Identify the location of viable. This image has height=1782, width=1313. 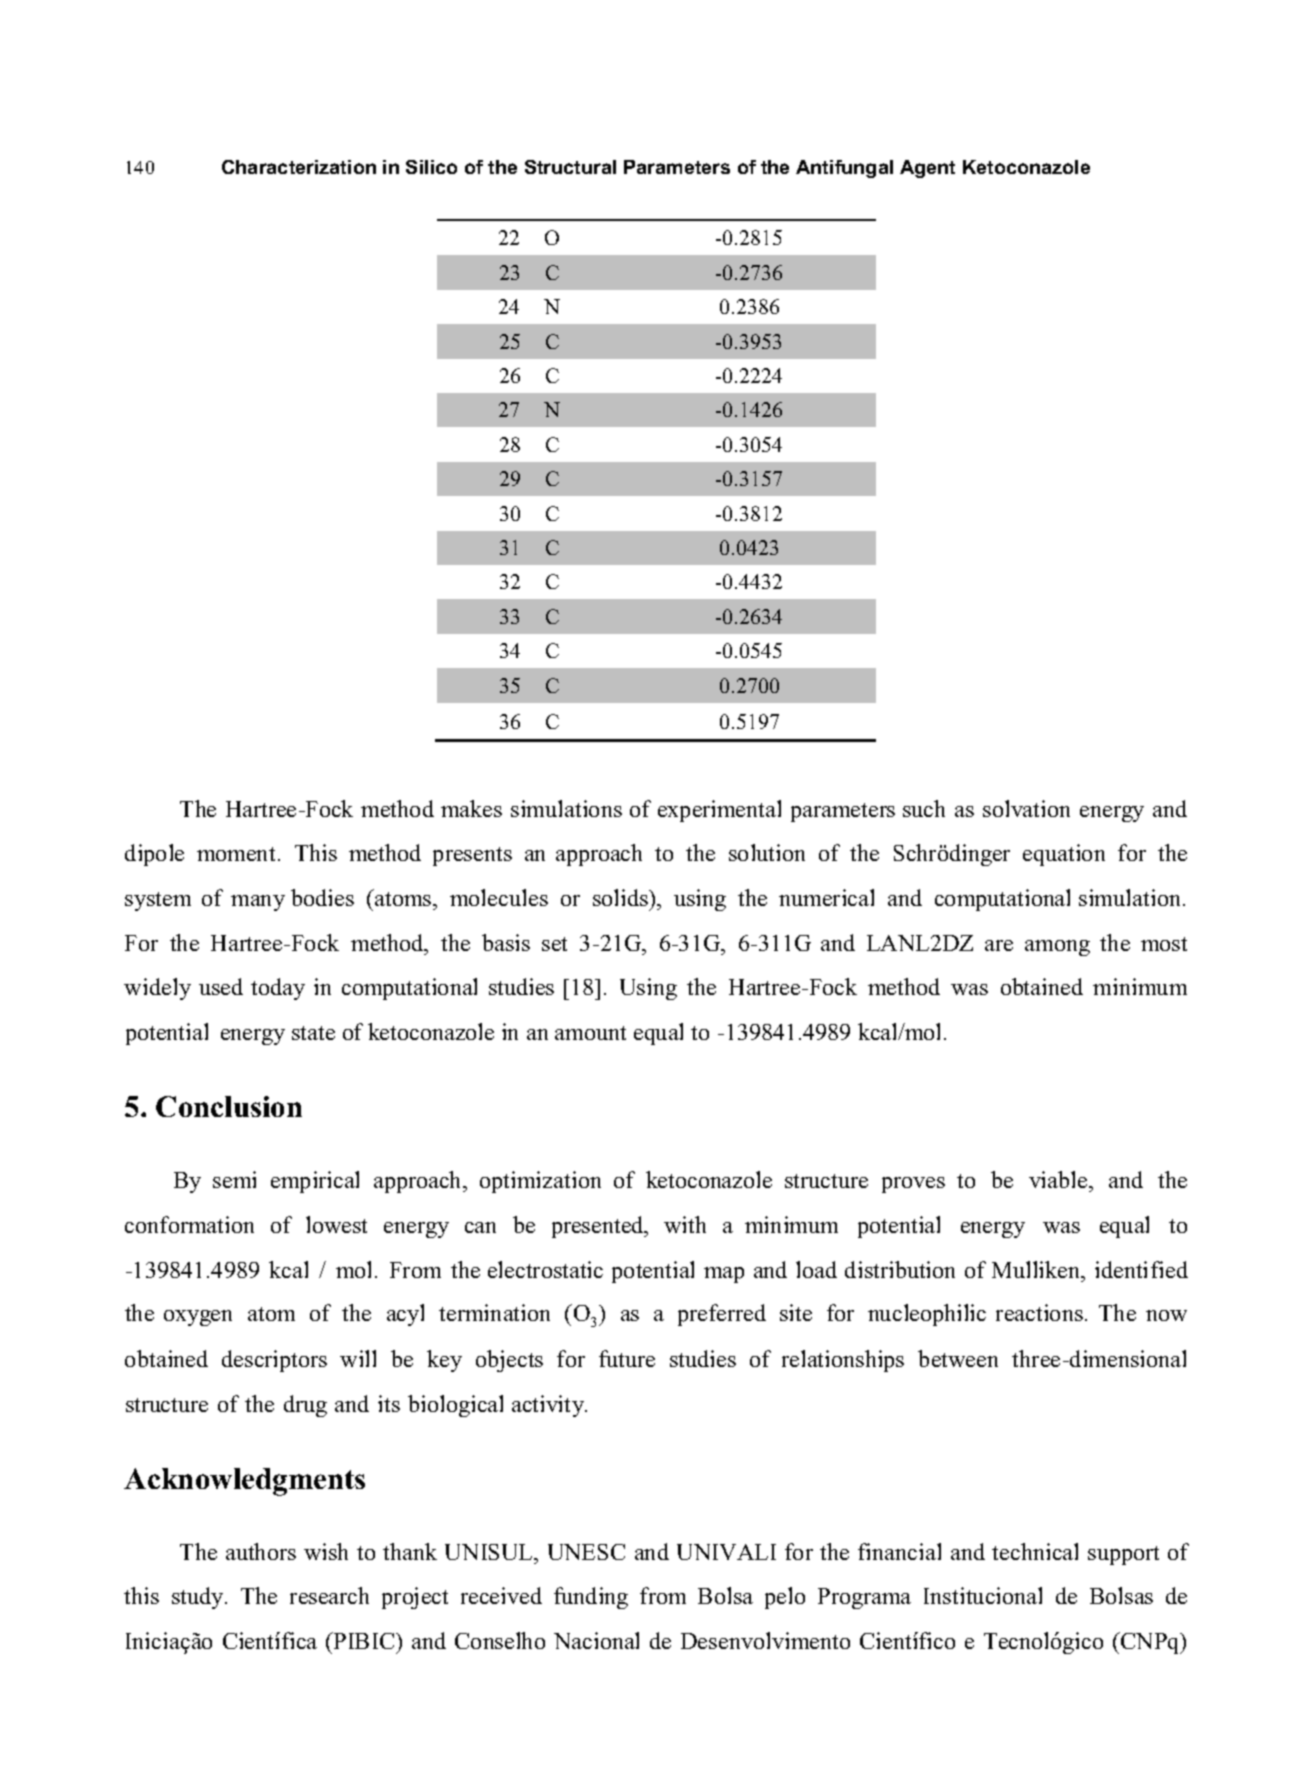
(1059, 1179).
